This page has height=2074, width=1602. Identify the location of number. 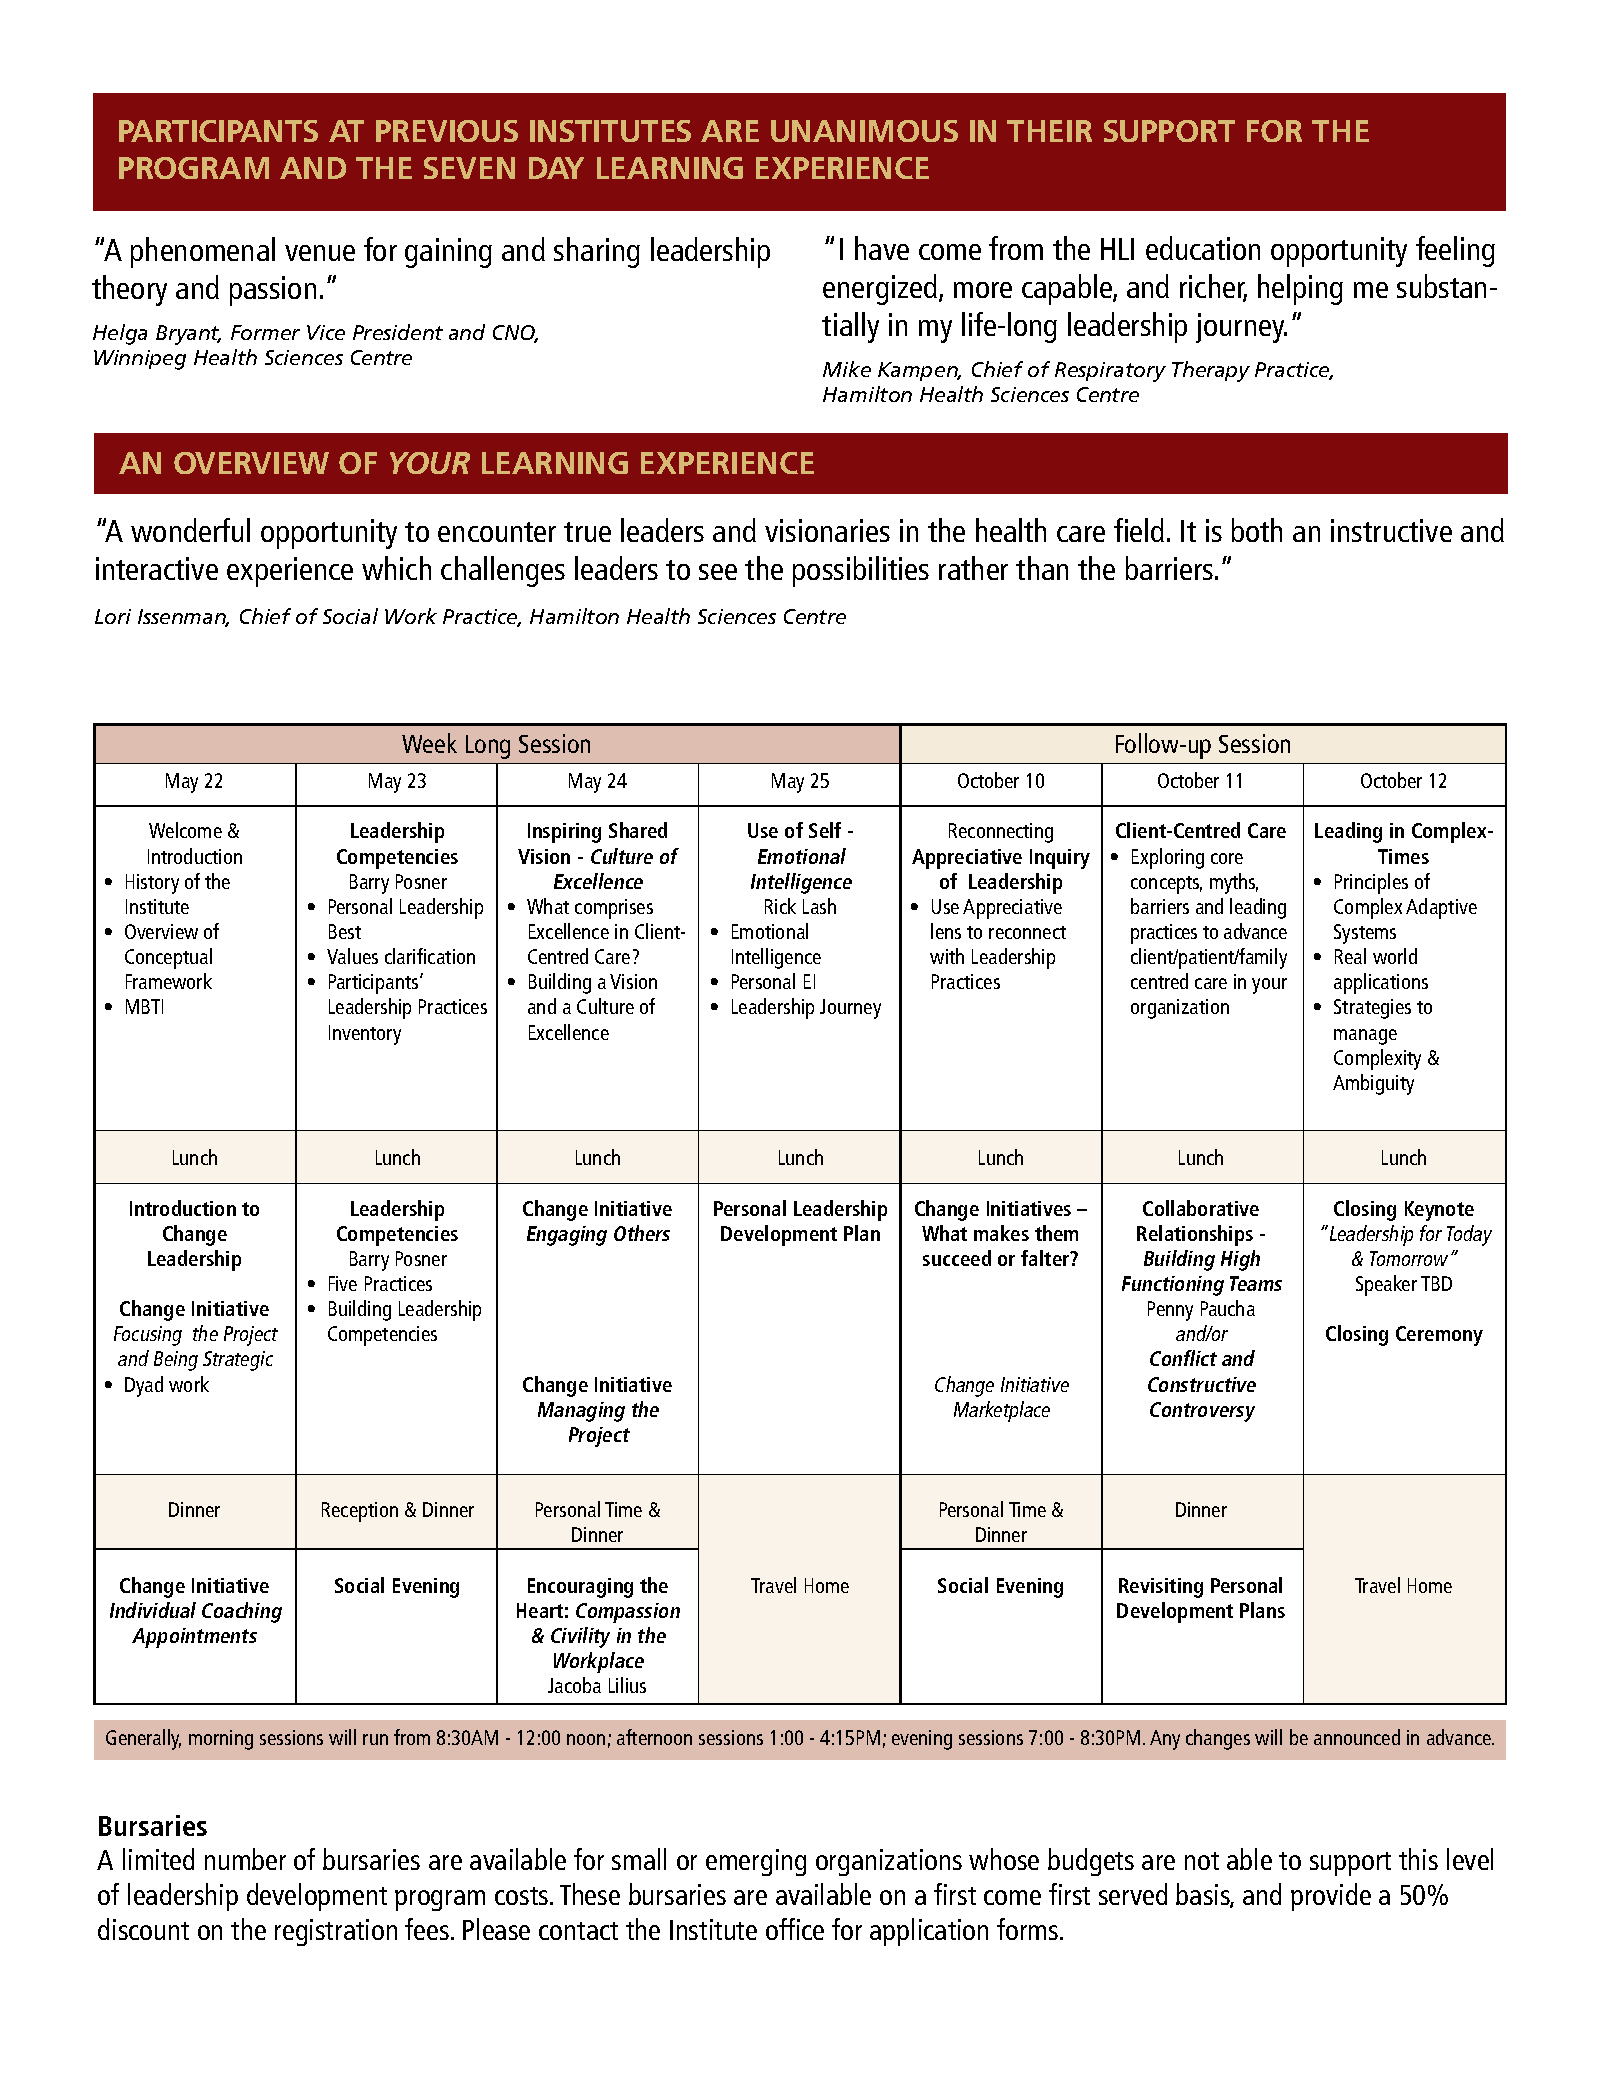
(245, 1859).
